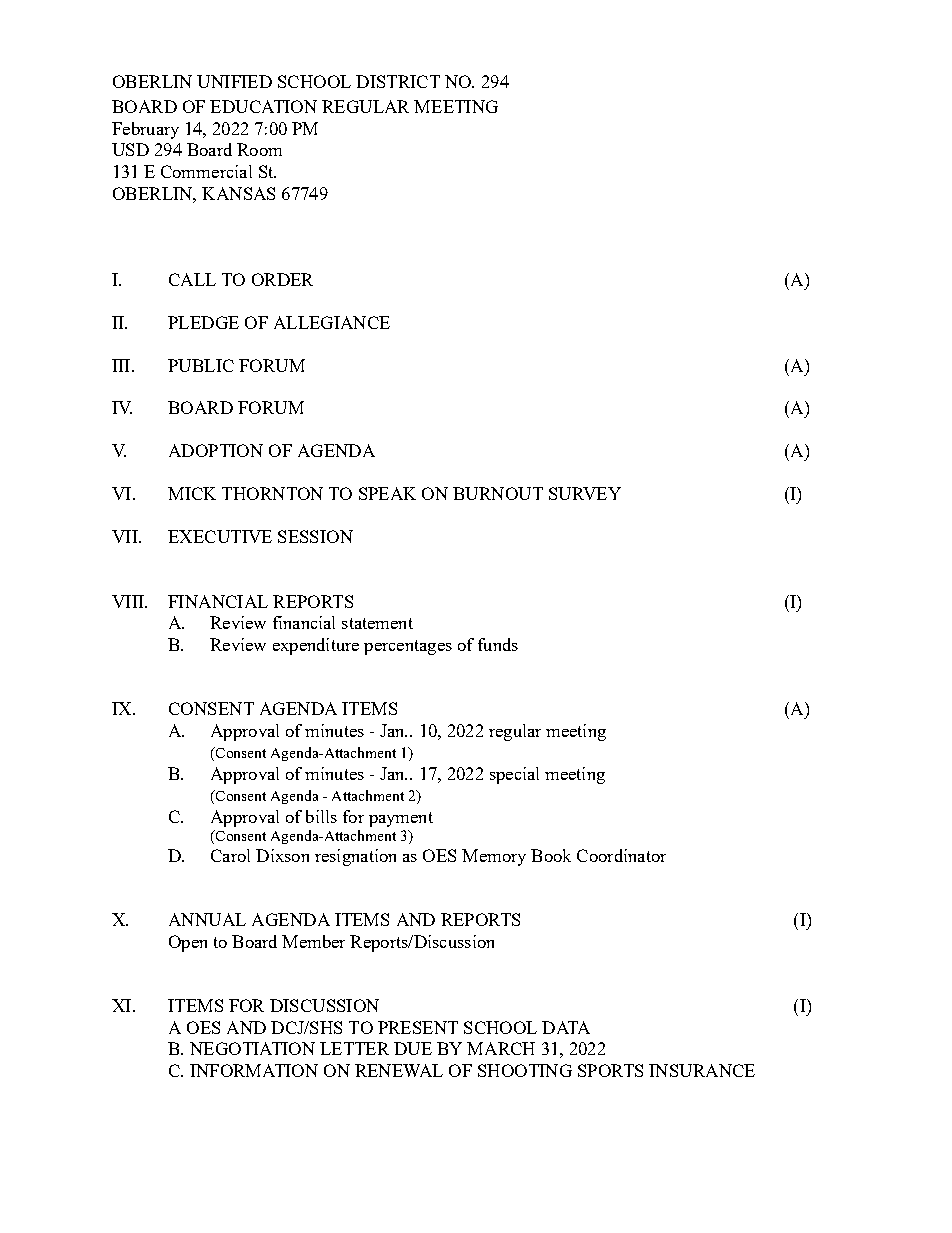 Image resolution: width=952 pixels, height=1233 pixels. Describe the element at coordinates (585, 493) in the page. I see `SURVEY` at that location.
